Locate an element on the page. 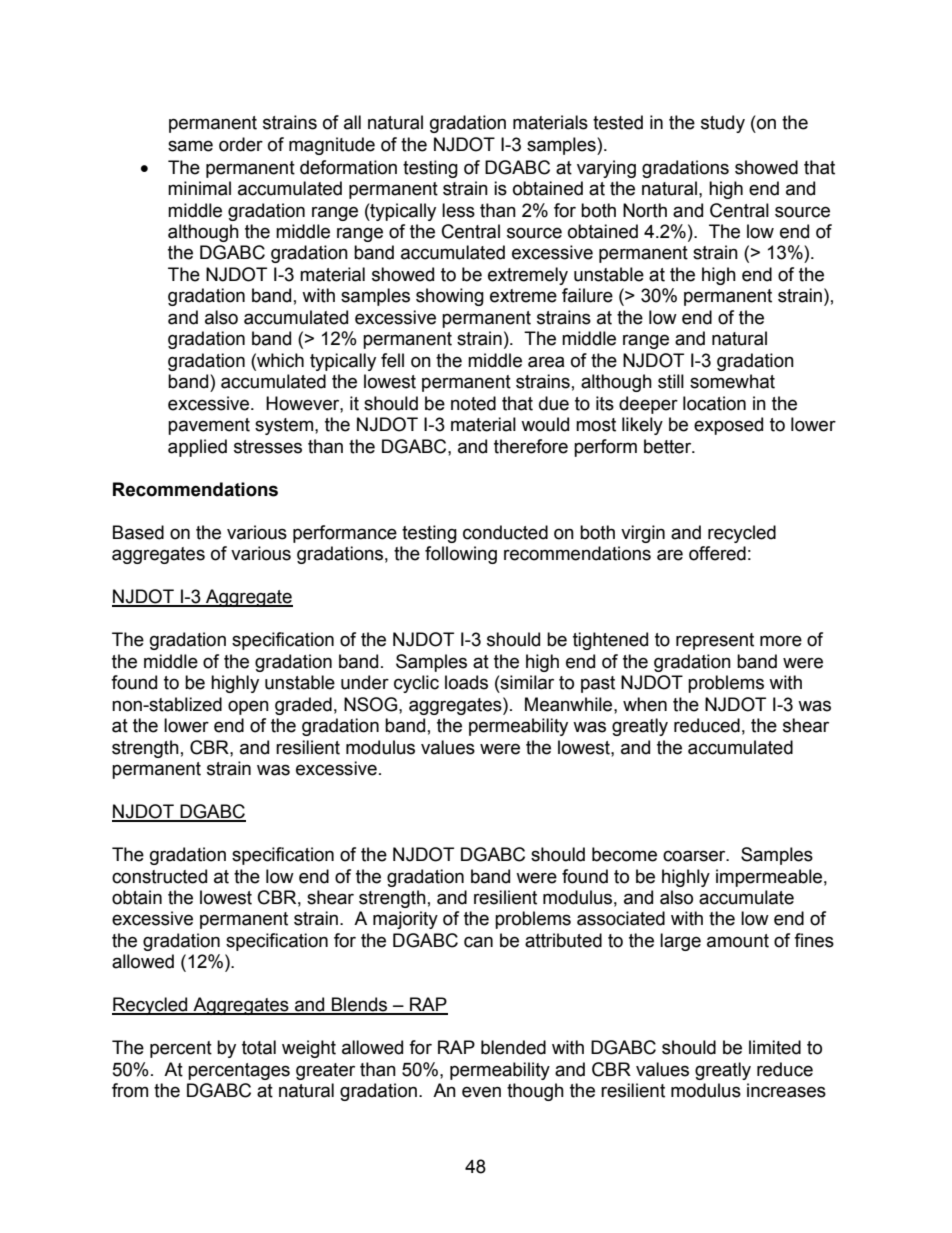  following is located at coordinates (461, 555).
